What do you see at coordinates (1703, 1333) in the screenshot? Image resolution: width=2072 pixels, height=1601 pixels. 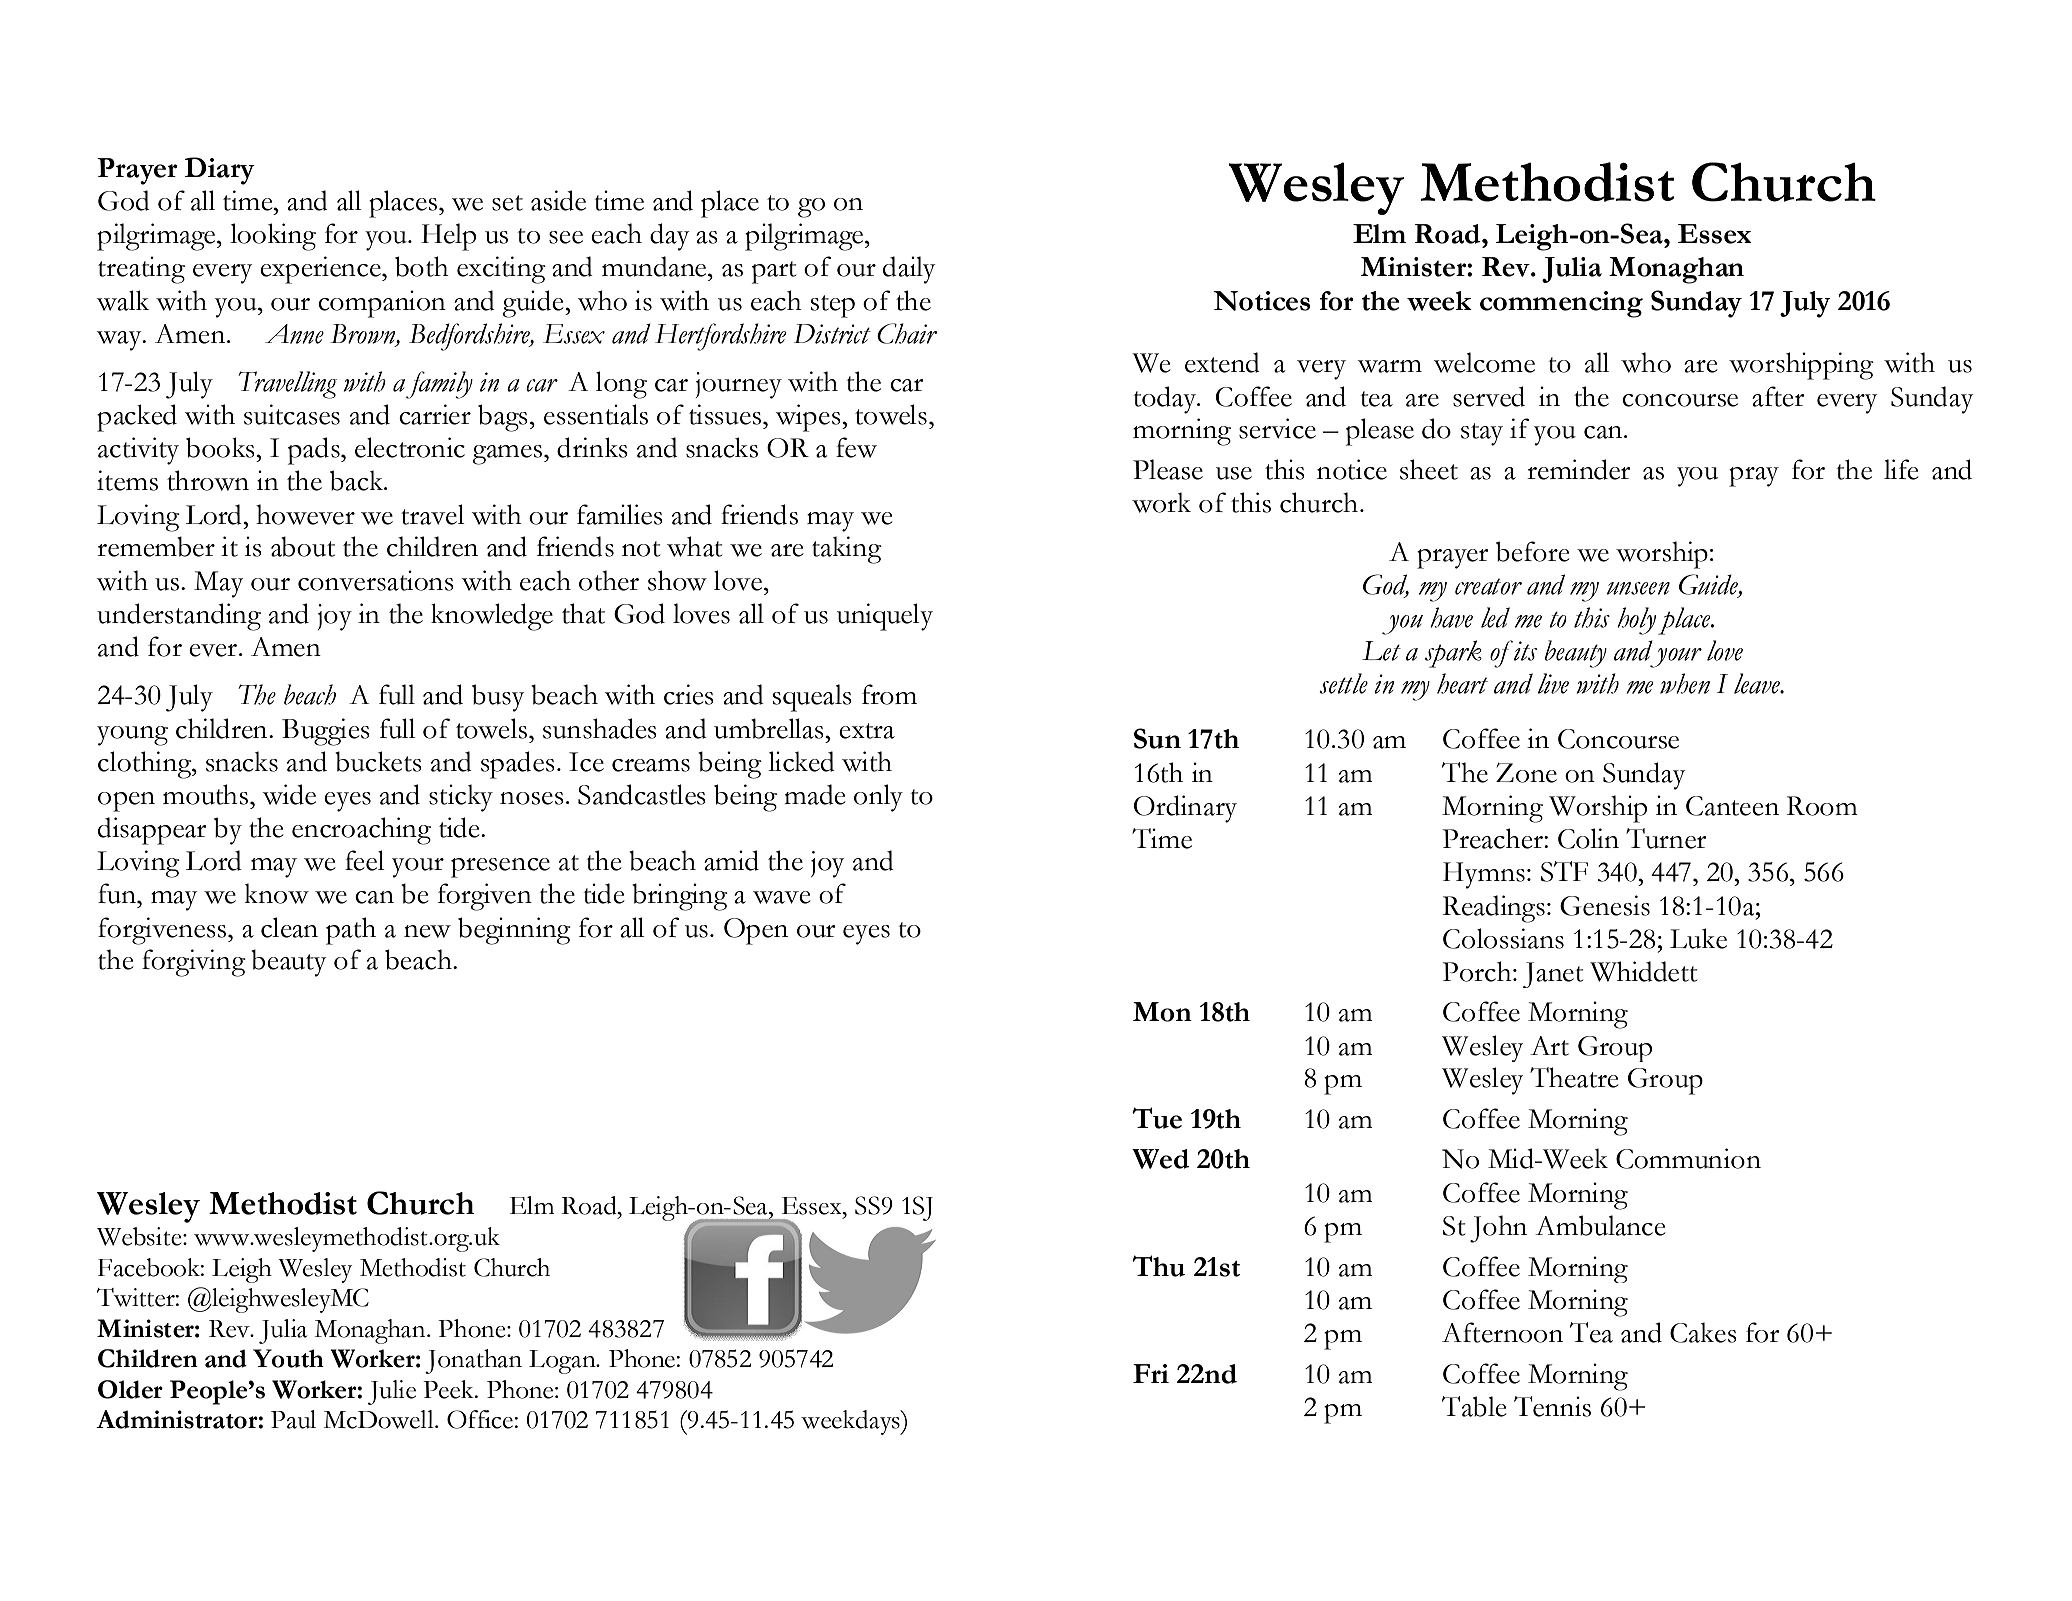 I see `Cakes` at bounding box center [1703, 1333].
